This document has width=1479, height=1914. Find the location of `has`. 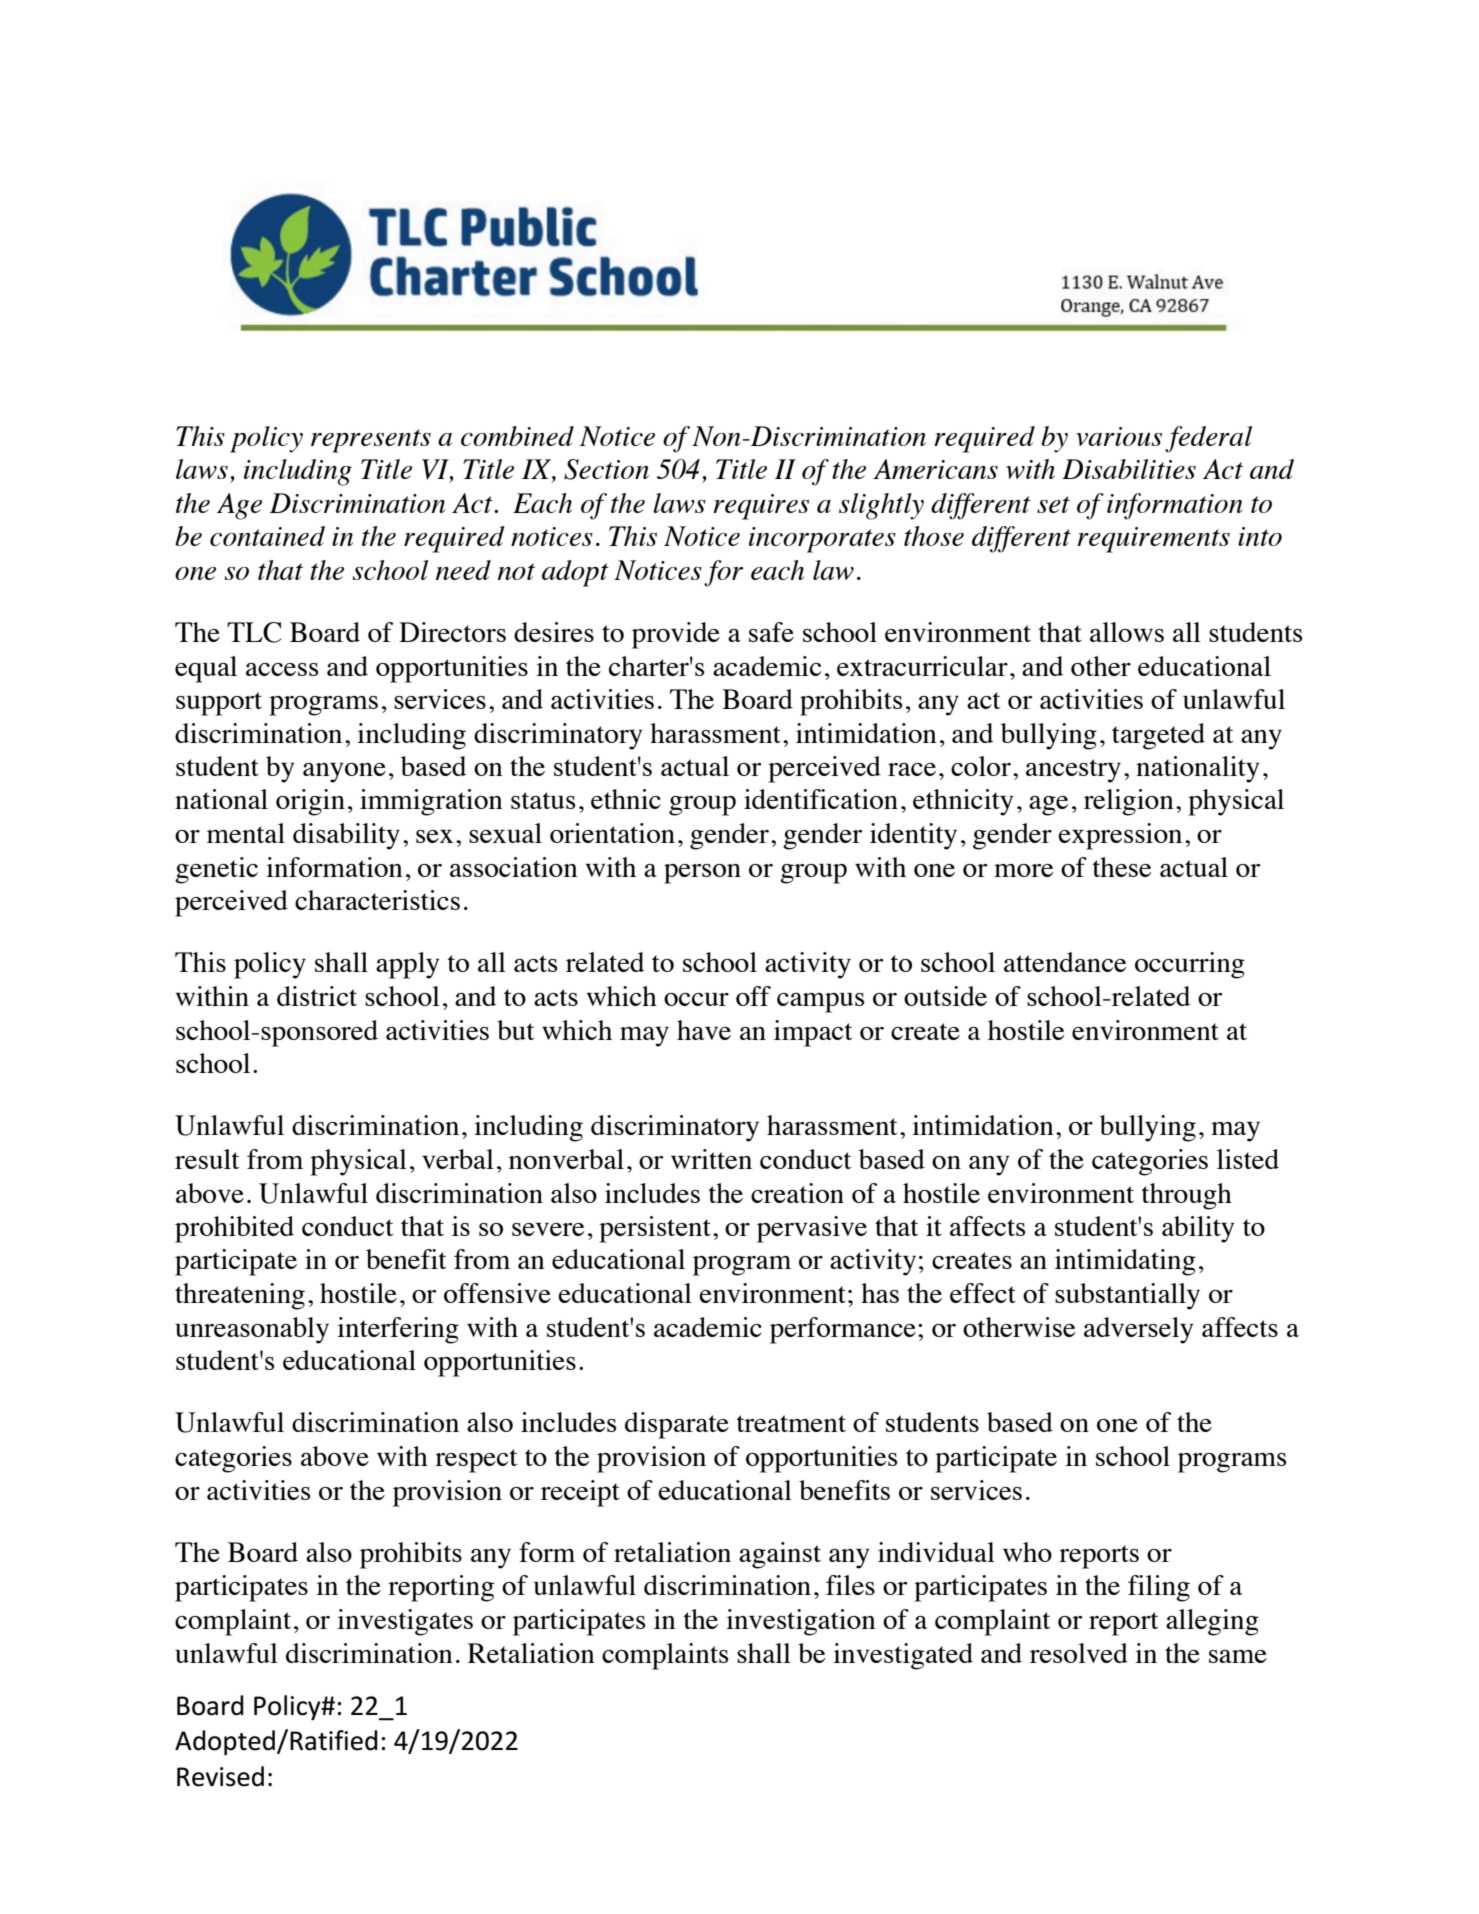

has is located at coordinates (880, 1293).
